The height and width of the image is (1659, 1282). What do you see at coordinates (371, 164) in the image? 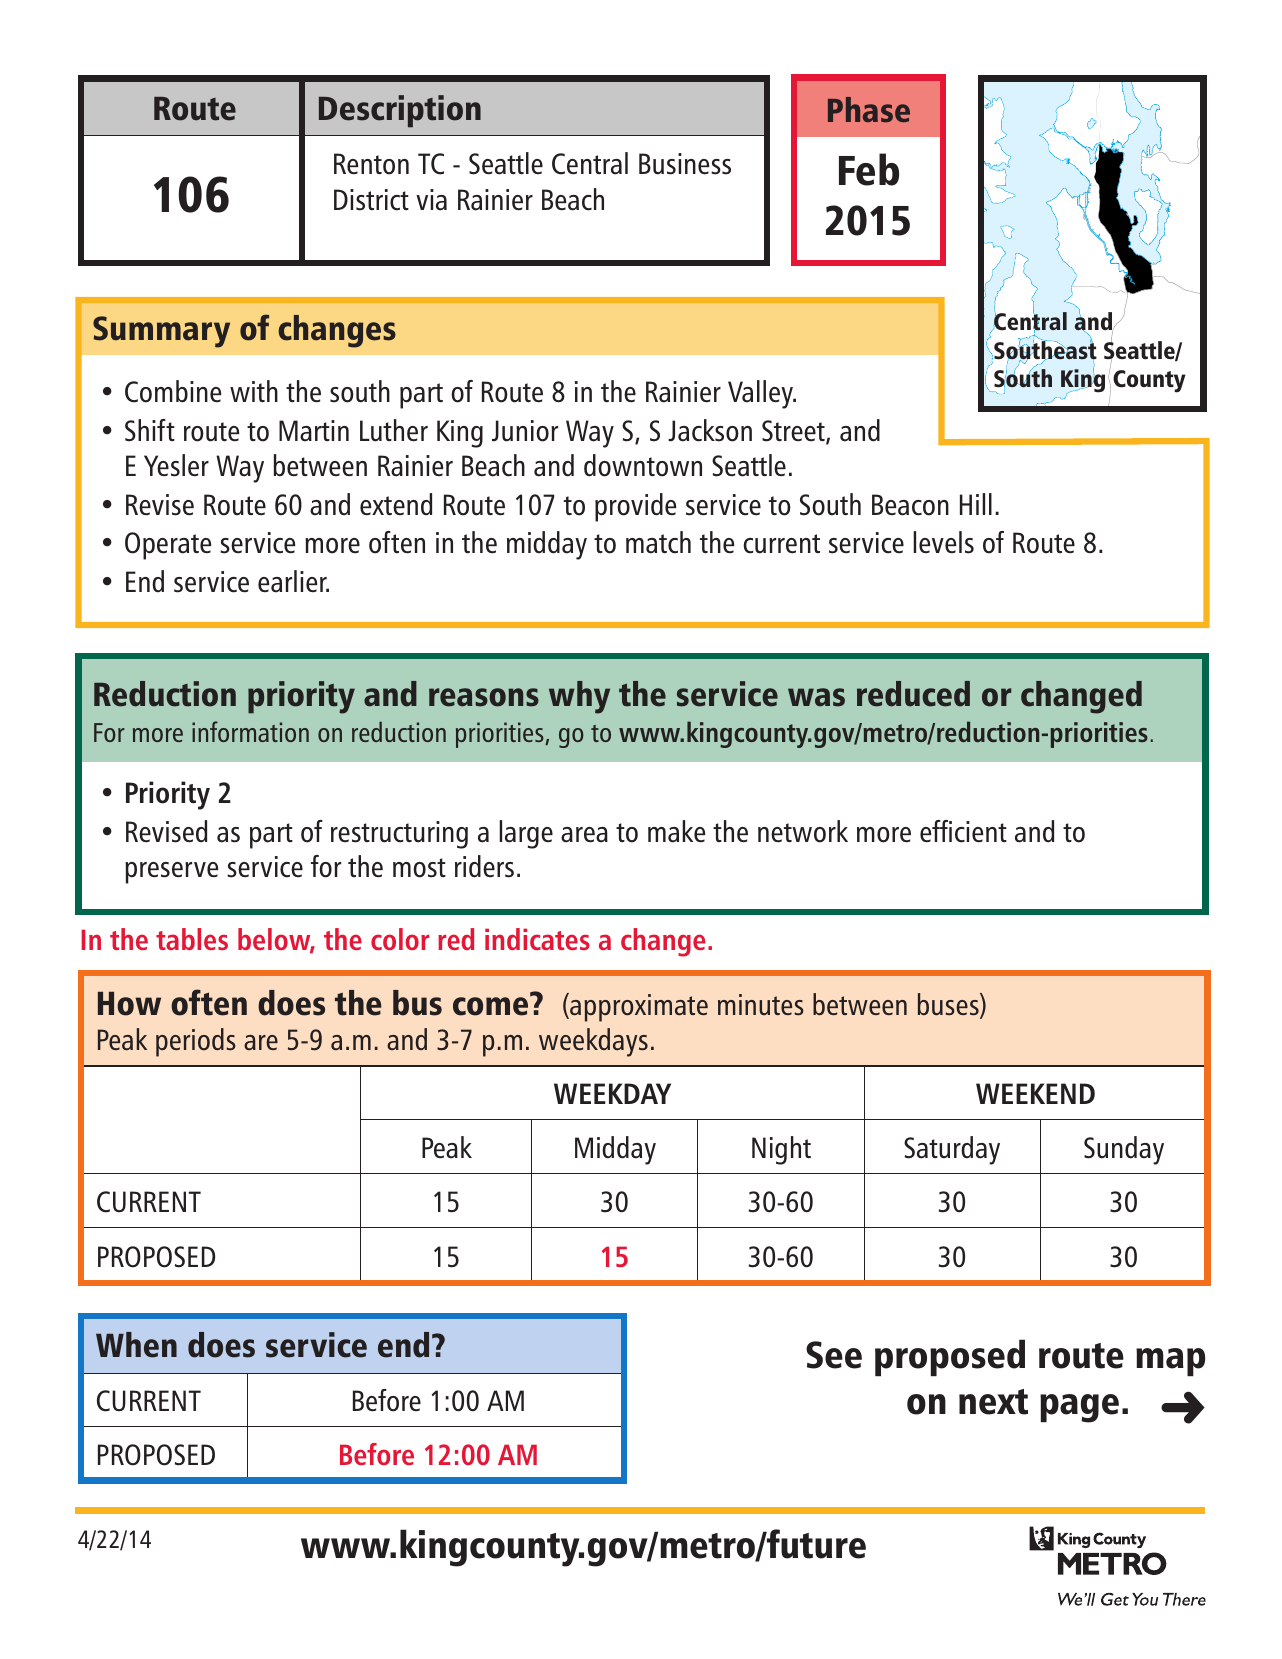
I see `Renton` at bounding box center [371, 164].
